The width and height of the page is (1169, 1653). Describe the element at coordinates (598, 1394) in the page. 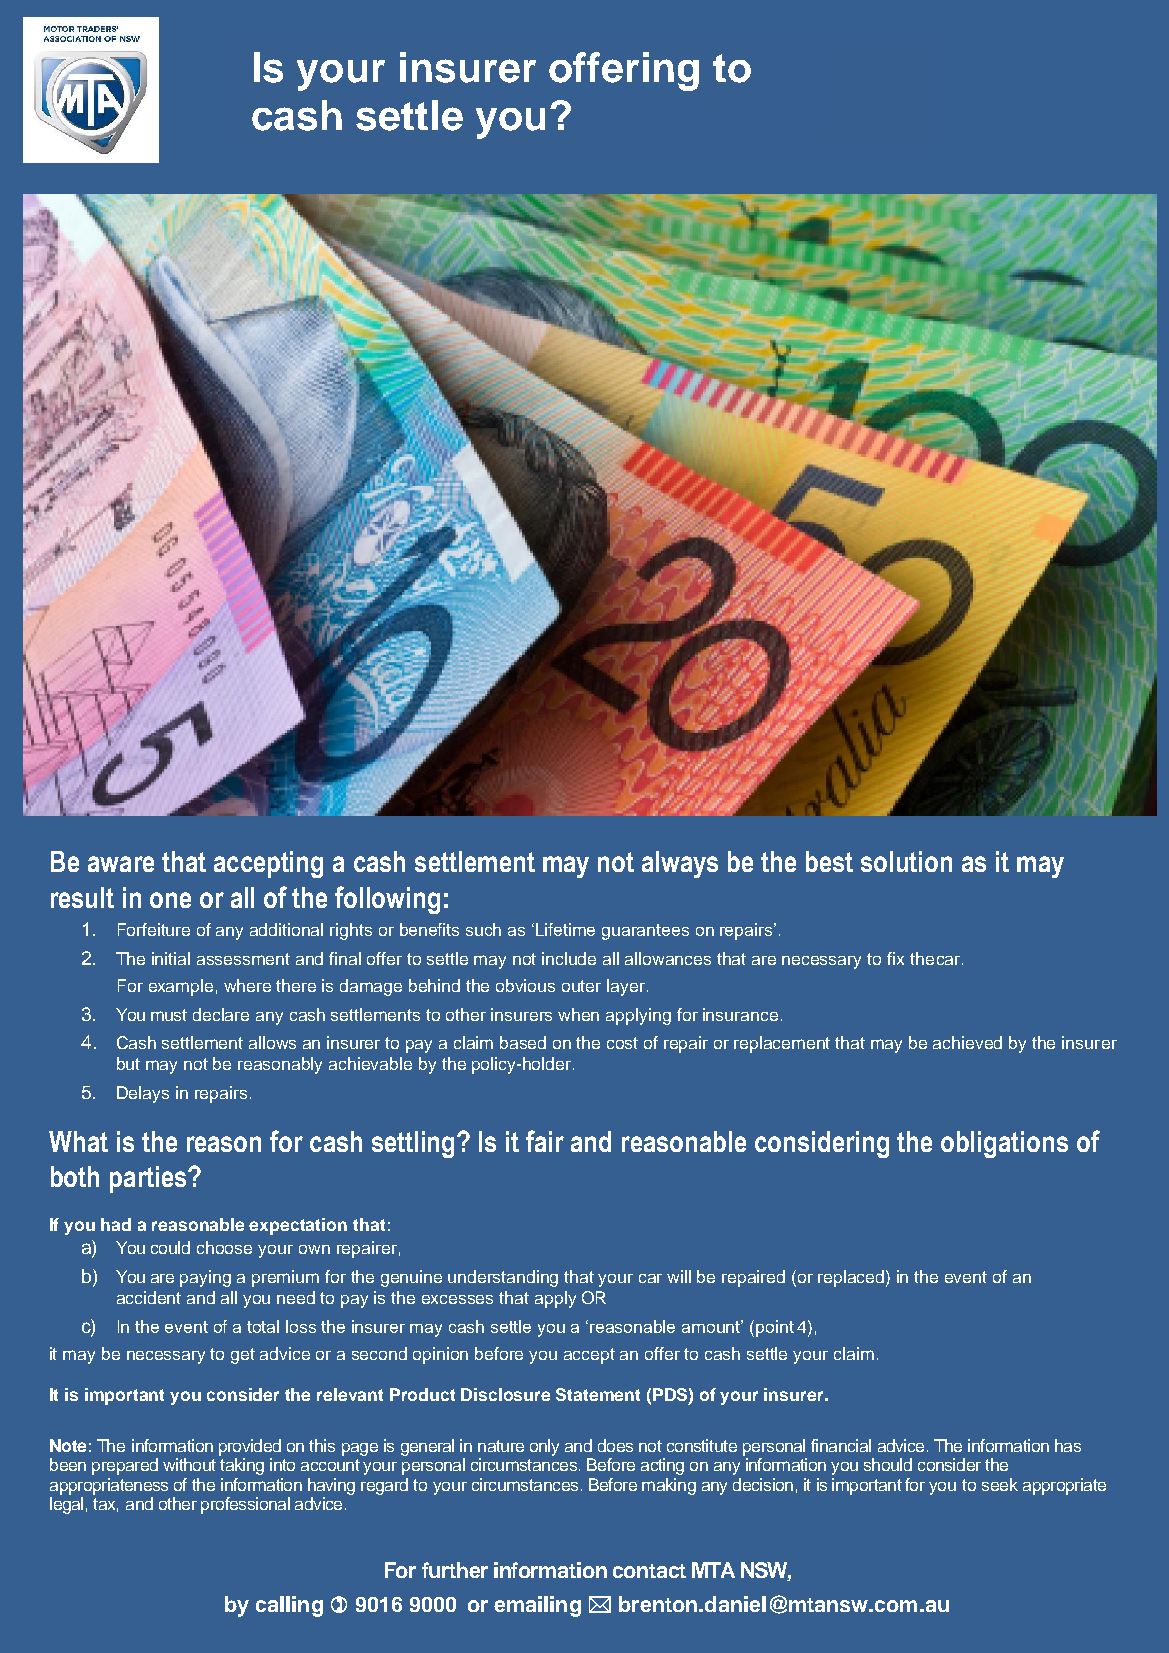

I see `Statement` at that location.
